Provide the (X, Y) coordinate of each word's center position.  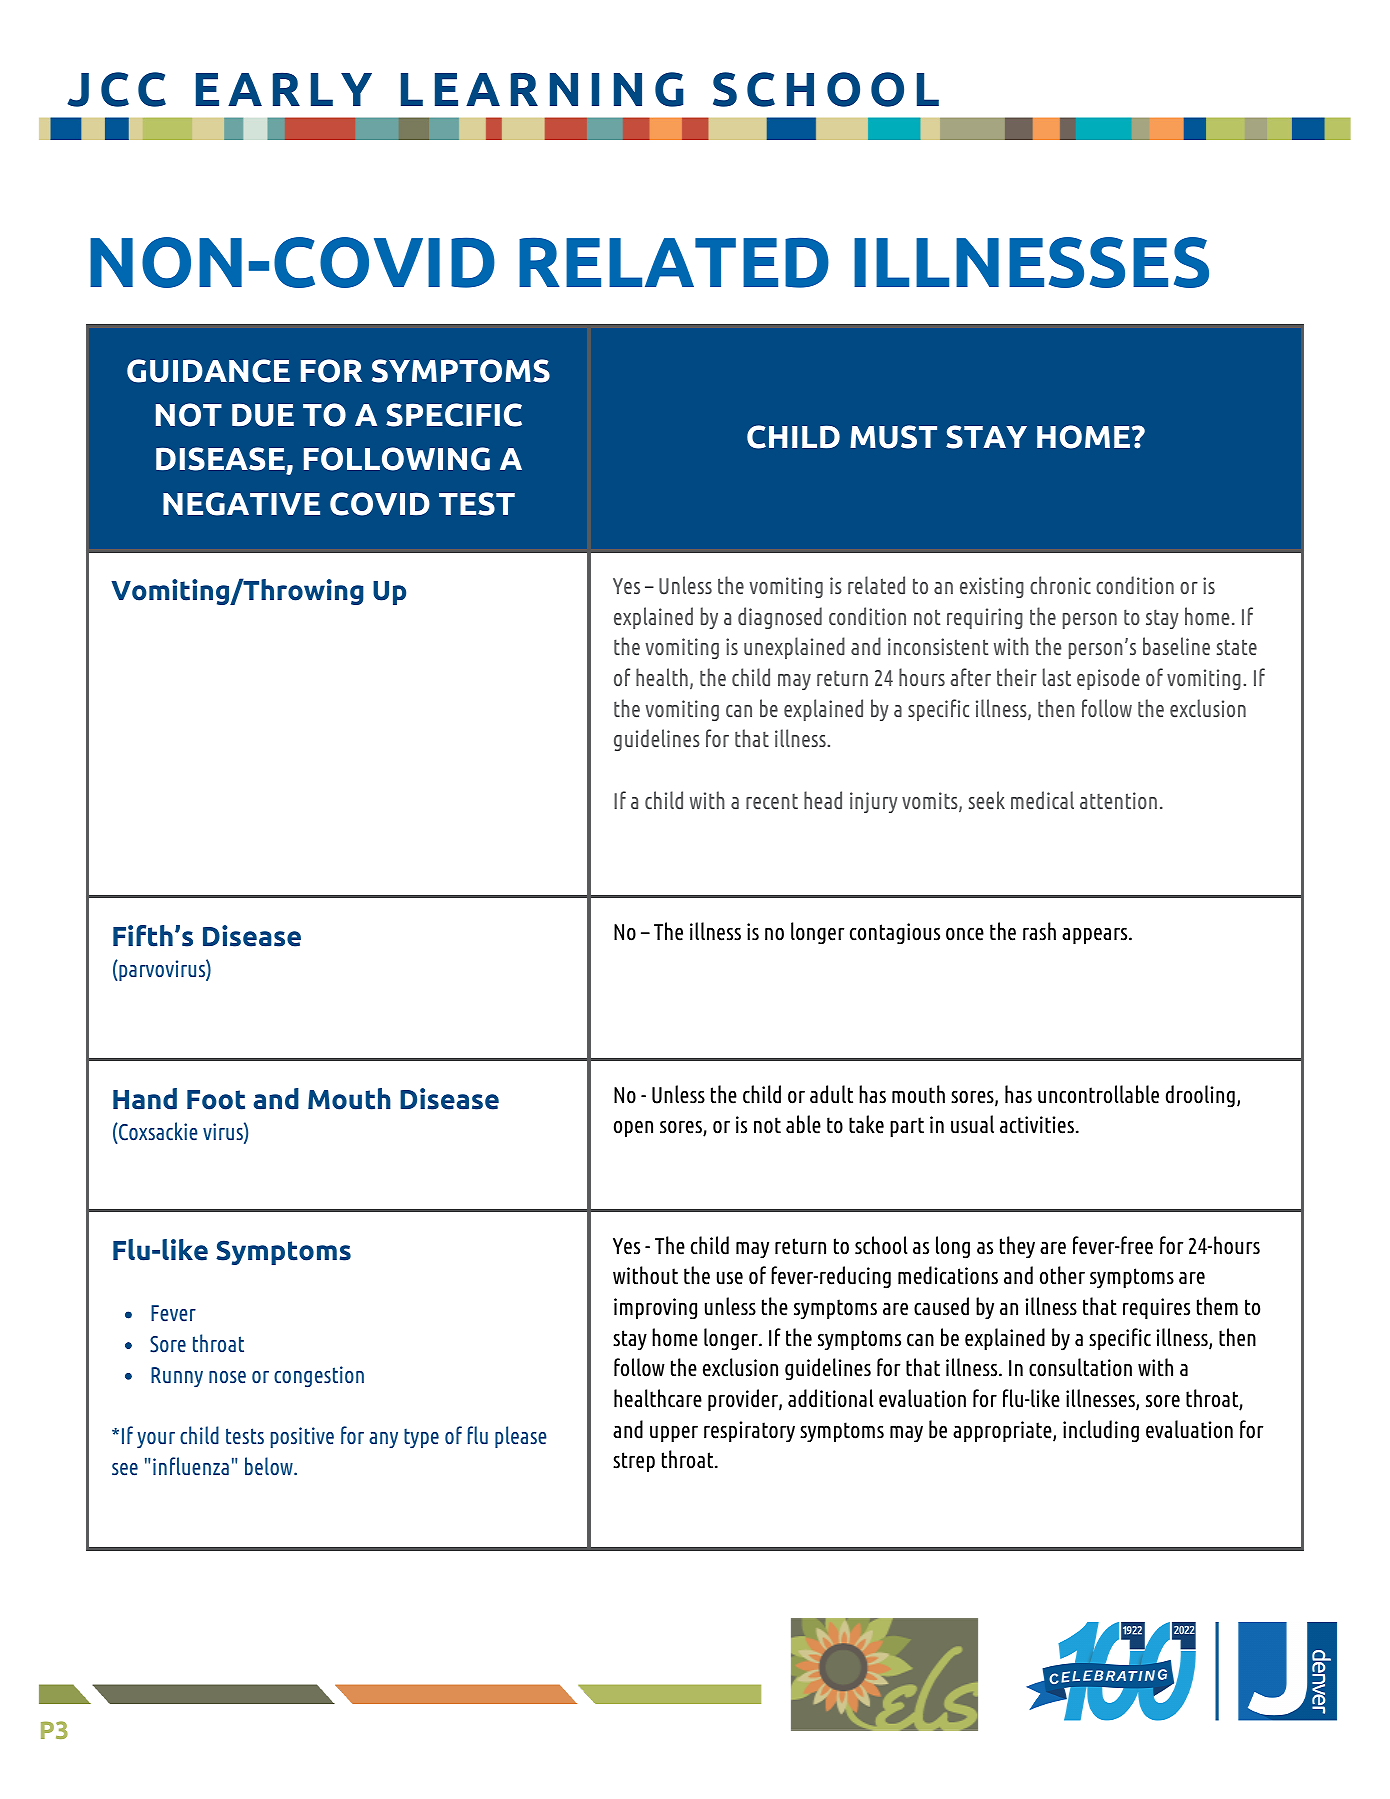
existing (992, 587)
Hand (145, 1099)
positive (302, 1437)
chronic (1060, 585)
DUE (263, 415)
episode (1108, 679)
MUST (893, 437)
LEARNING (542, 89)
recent (772, 801)
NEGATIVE (241, 504)
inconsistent (938, 646)
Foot (216, 1100)
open (633, 1129)
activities (1038, 1125)
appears (1096, 936)
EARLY (284, 89)
